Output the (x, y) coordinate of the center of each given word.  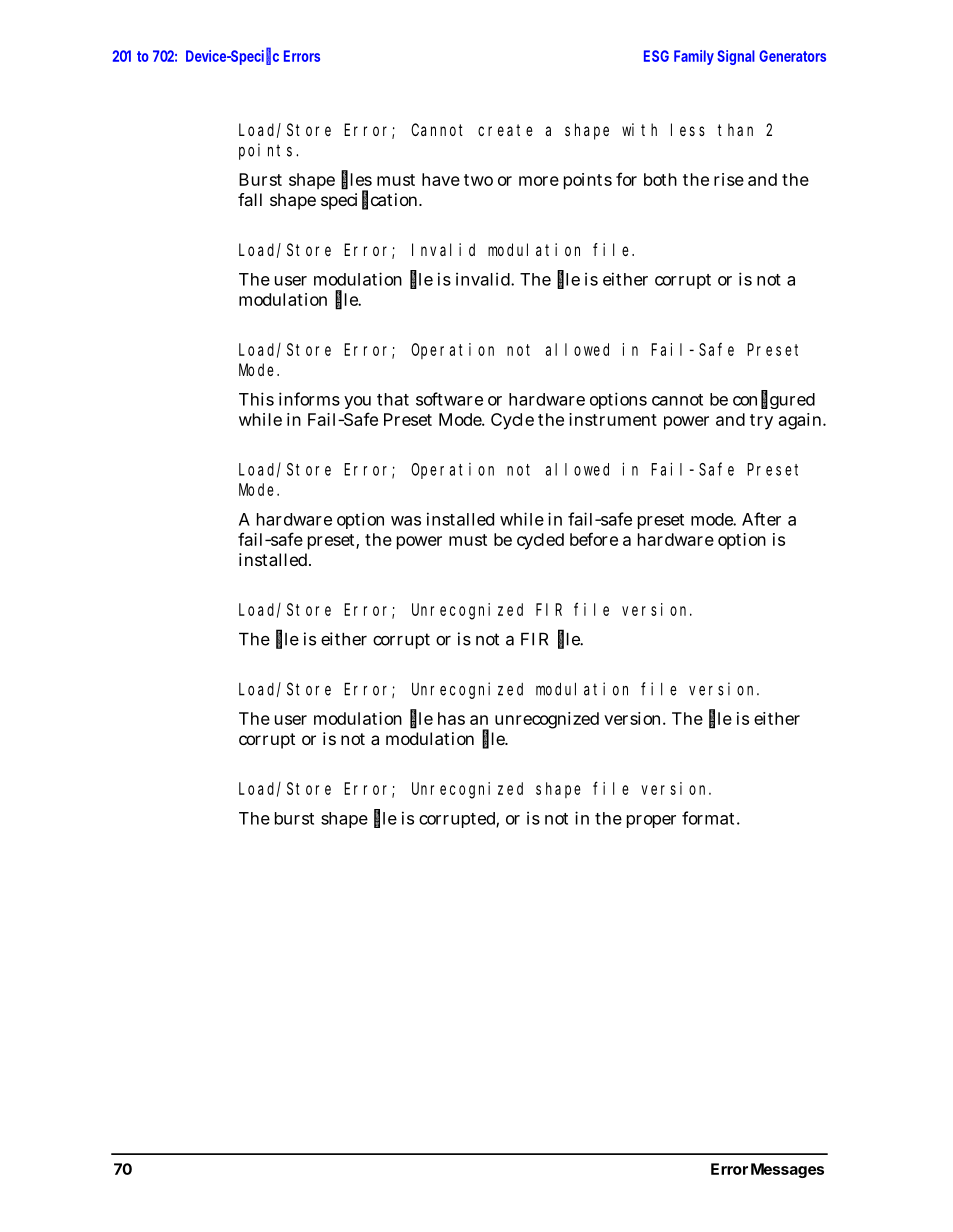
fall (250, 199)
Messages (787, 1170)
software (449, 399)
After (761, 519)
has (451, 718)
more (539, 181)
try (761, 422)
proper (651, 821)
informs (309, 399)
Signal (736, 57)
